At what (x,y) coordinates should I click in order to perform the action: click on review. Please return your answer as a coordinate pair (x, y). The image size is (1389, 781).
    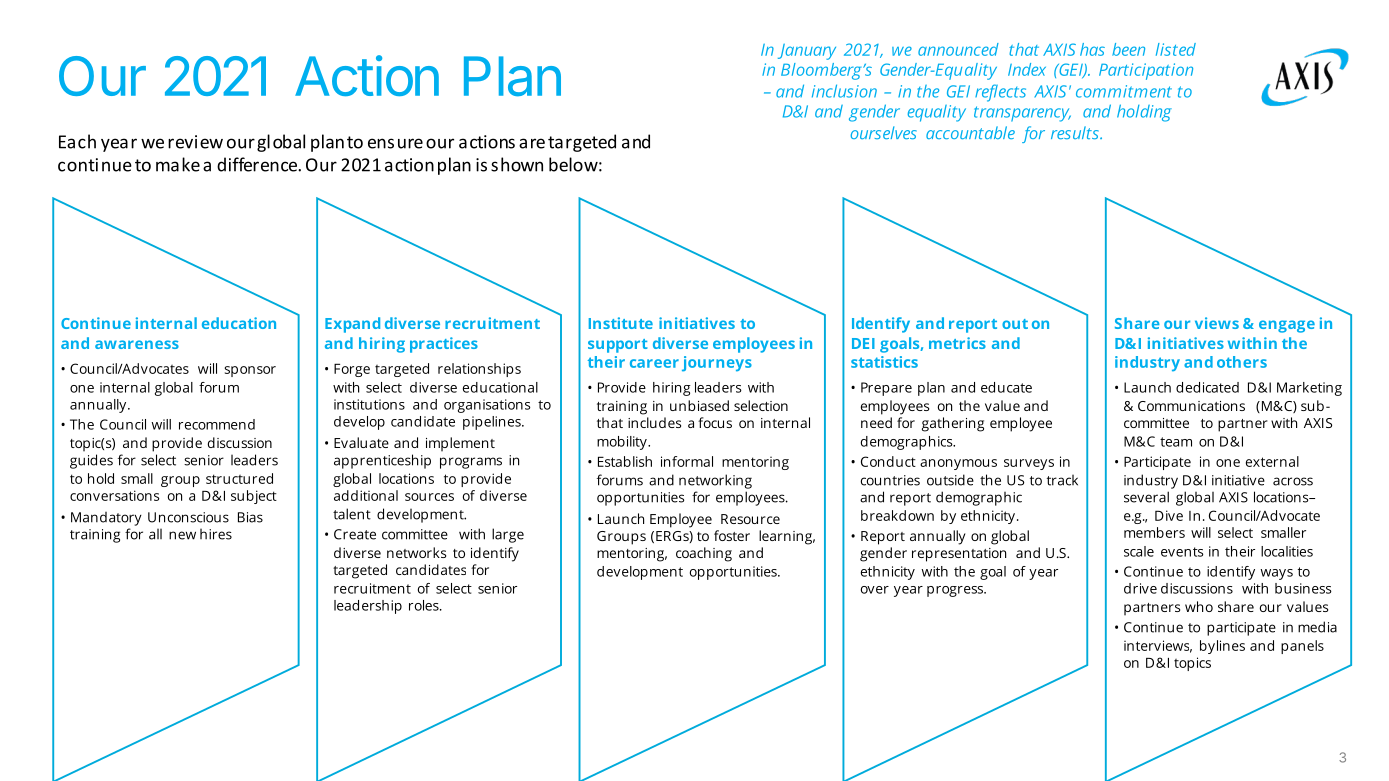
    Looking at the image, I should click on (195, 142).
